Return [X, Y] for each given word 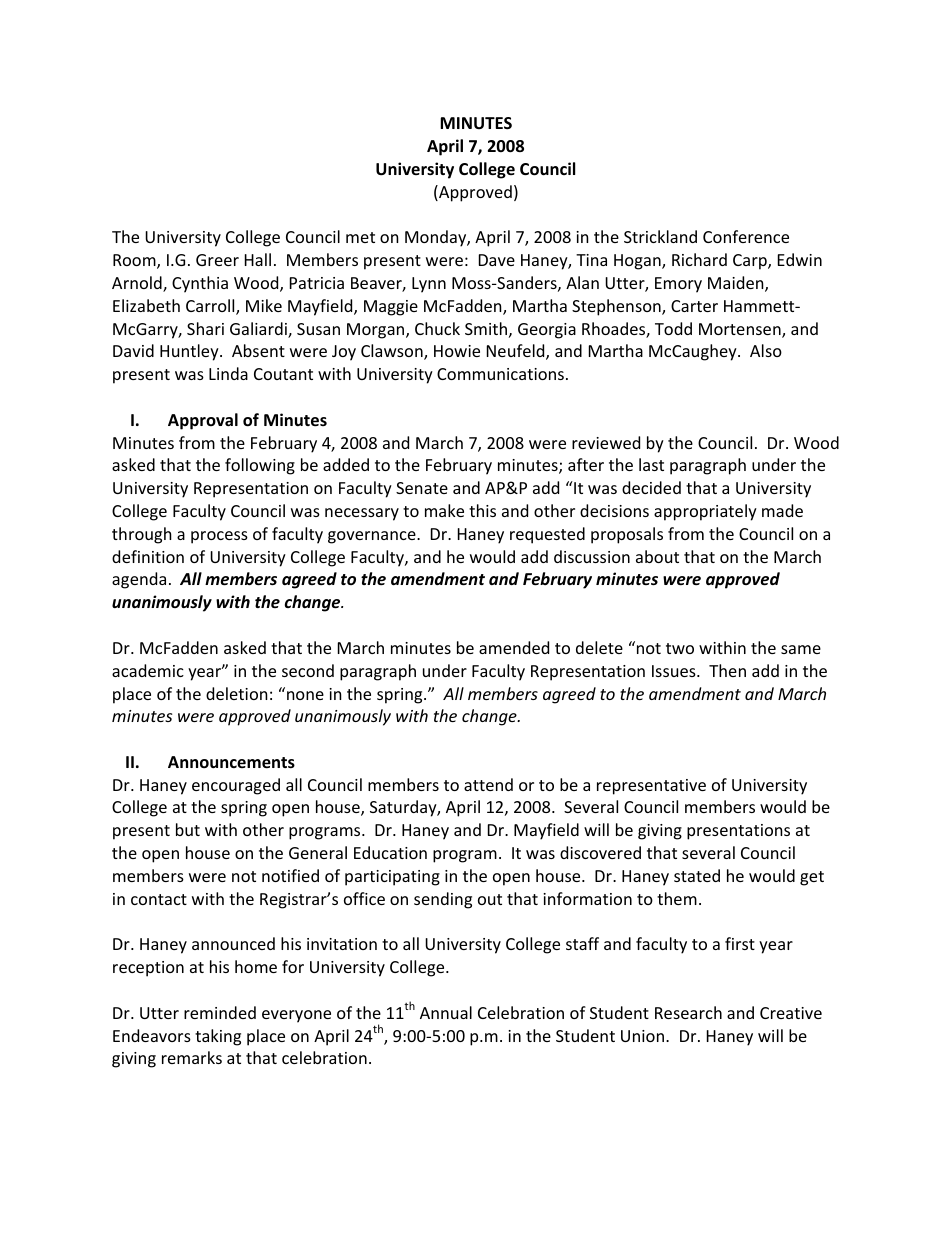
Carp [751, 262]
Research [688, 1012]
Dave [497, 260]
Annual [446, 1012]
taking [218, 1037]
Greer [217, 260]
